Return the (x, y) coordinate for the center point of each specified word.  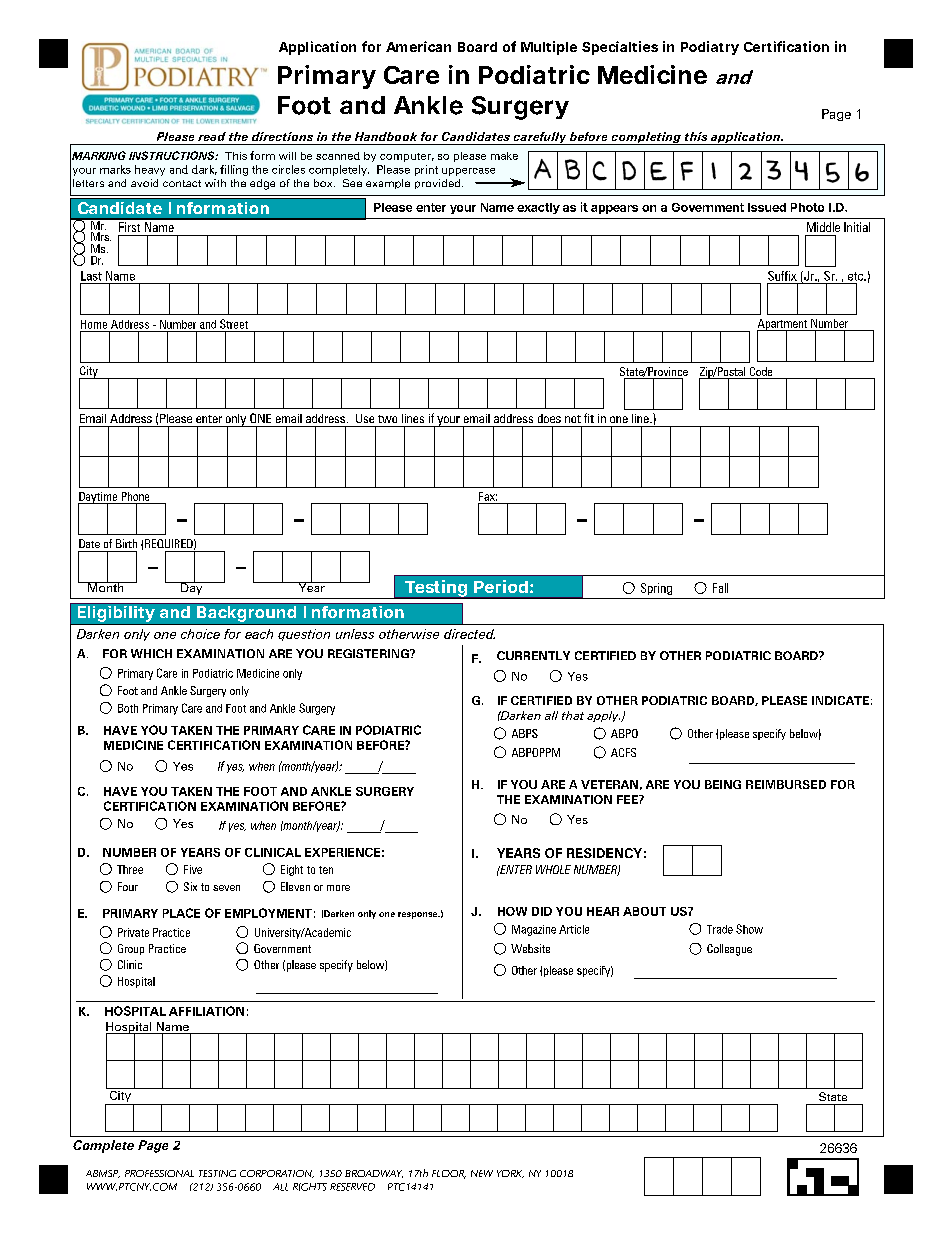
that (573, 715)
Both (128, 708)
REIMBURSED (786, 784)
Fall (720, 588)
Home (94, 324)
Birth (126, 543)
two (387, 419)
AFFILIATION (206, 1011)
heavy (150, 170)
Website (530, 948)
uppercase (468, 172)
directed (469, 634)
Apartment (783, 325)
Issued (767, 207)
